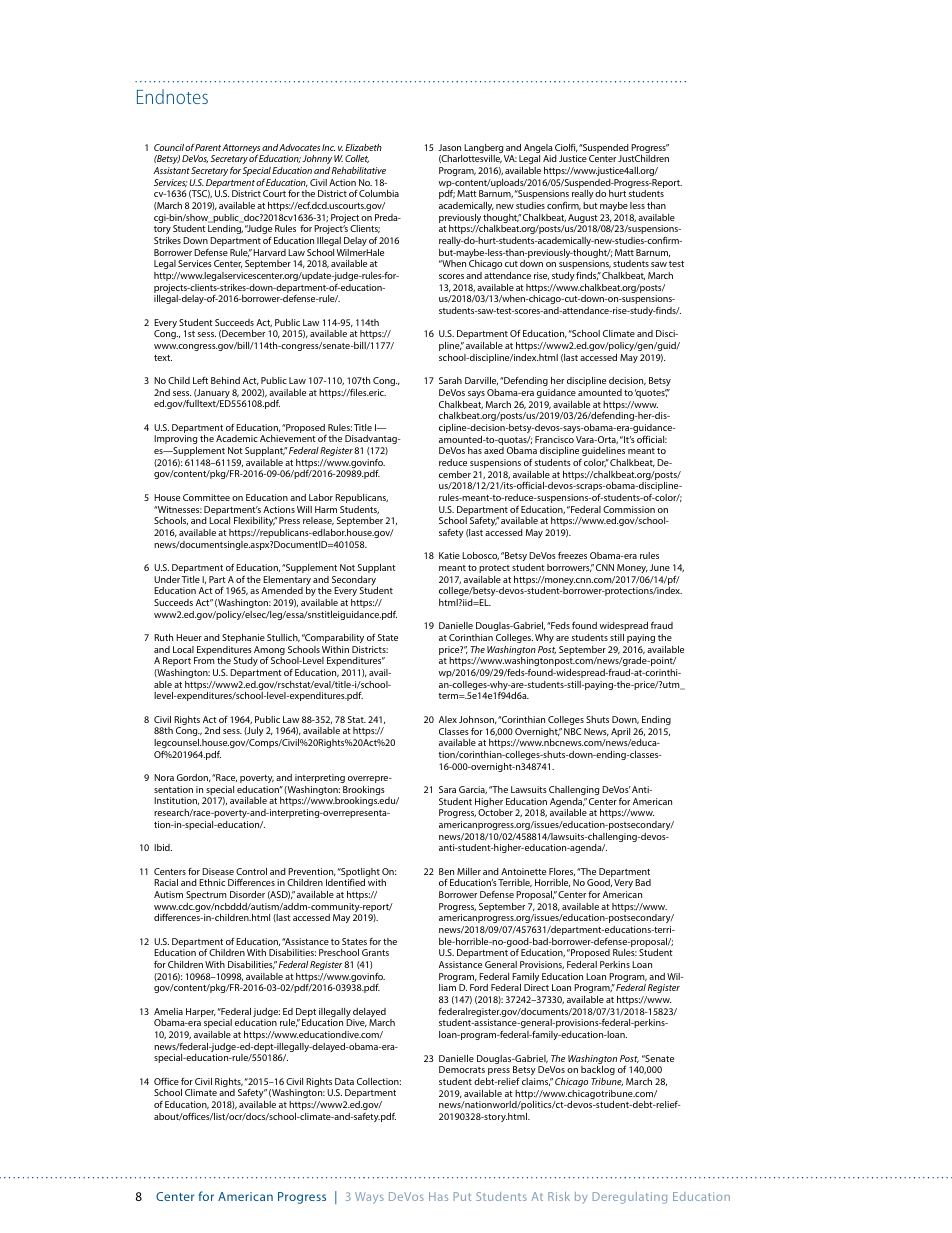 This image has width=952, height=1233. What do you see at coordinates (448, 719) in the image?
I see `Alex` at bounding box center [448, 719].
